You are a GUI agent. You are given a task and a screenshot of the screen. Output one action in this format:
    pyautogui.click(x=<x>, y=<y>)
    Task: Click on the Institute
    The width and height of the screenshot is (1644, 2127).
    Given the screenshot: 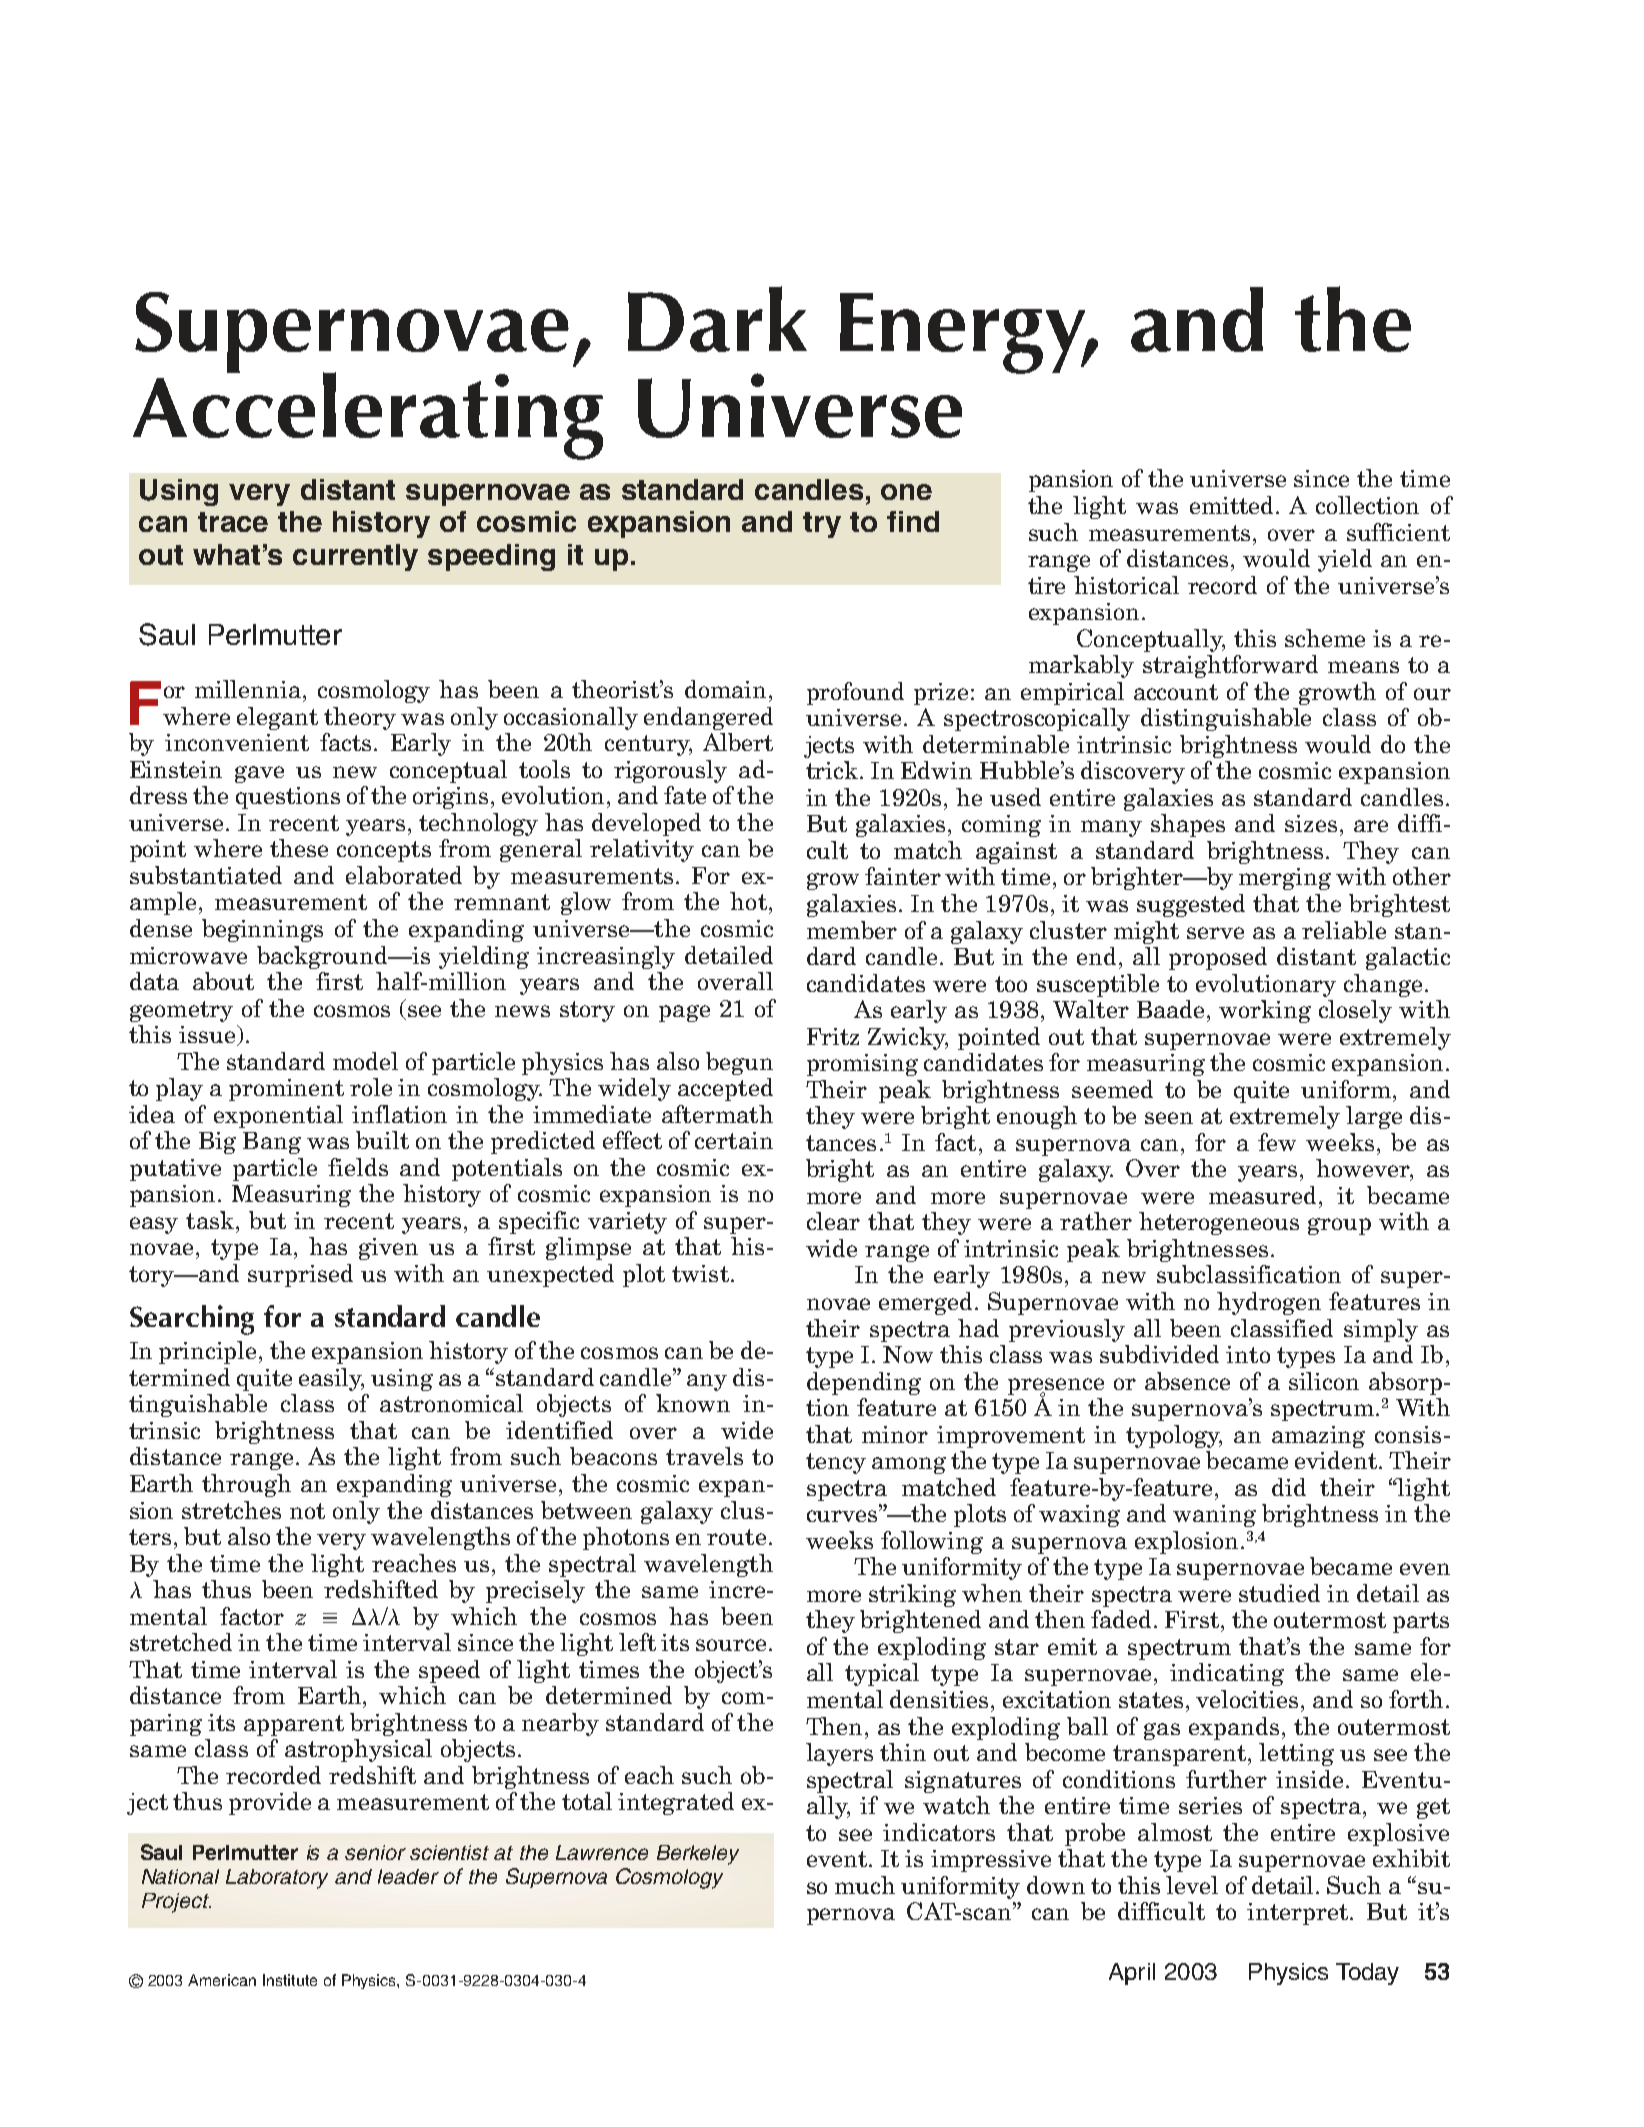 What is the action you would take?
    pyautogui.click(x=290, y=1980)
